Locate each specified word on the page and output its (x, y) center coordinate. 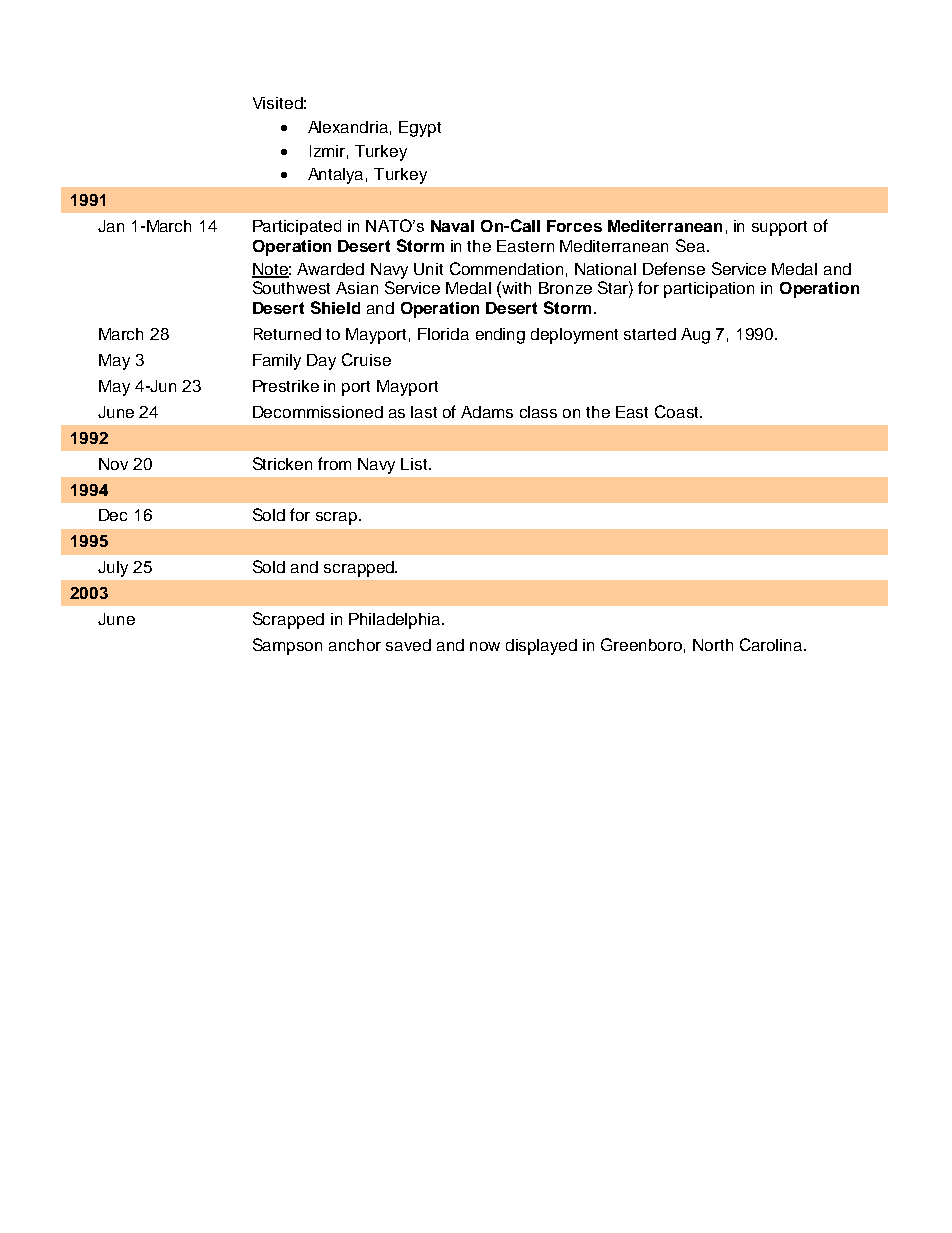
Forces (574, 226)
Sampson (287, 646)
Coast (678, 411)
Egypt (420, 129)
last (424, 412)
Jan (111, 226)
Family (277, 362)
